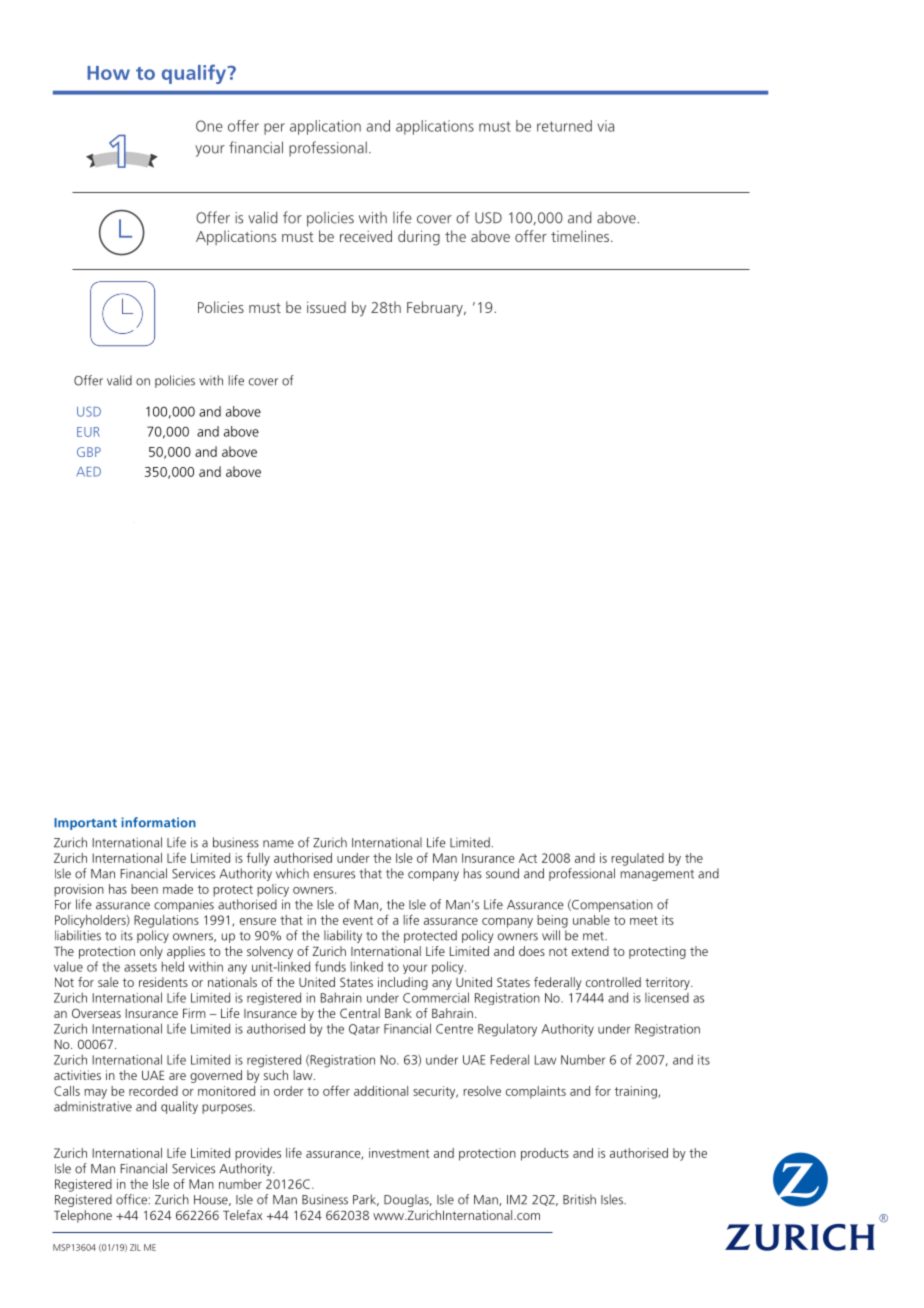 This page has height=1308, width=924. Describe the element at coordinates (330, 966) in the page. I see `funds` at that location.
